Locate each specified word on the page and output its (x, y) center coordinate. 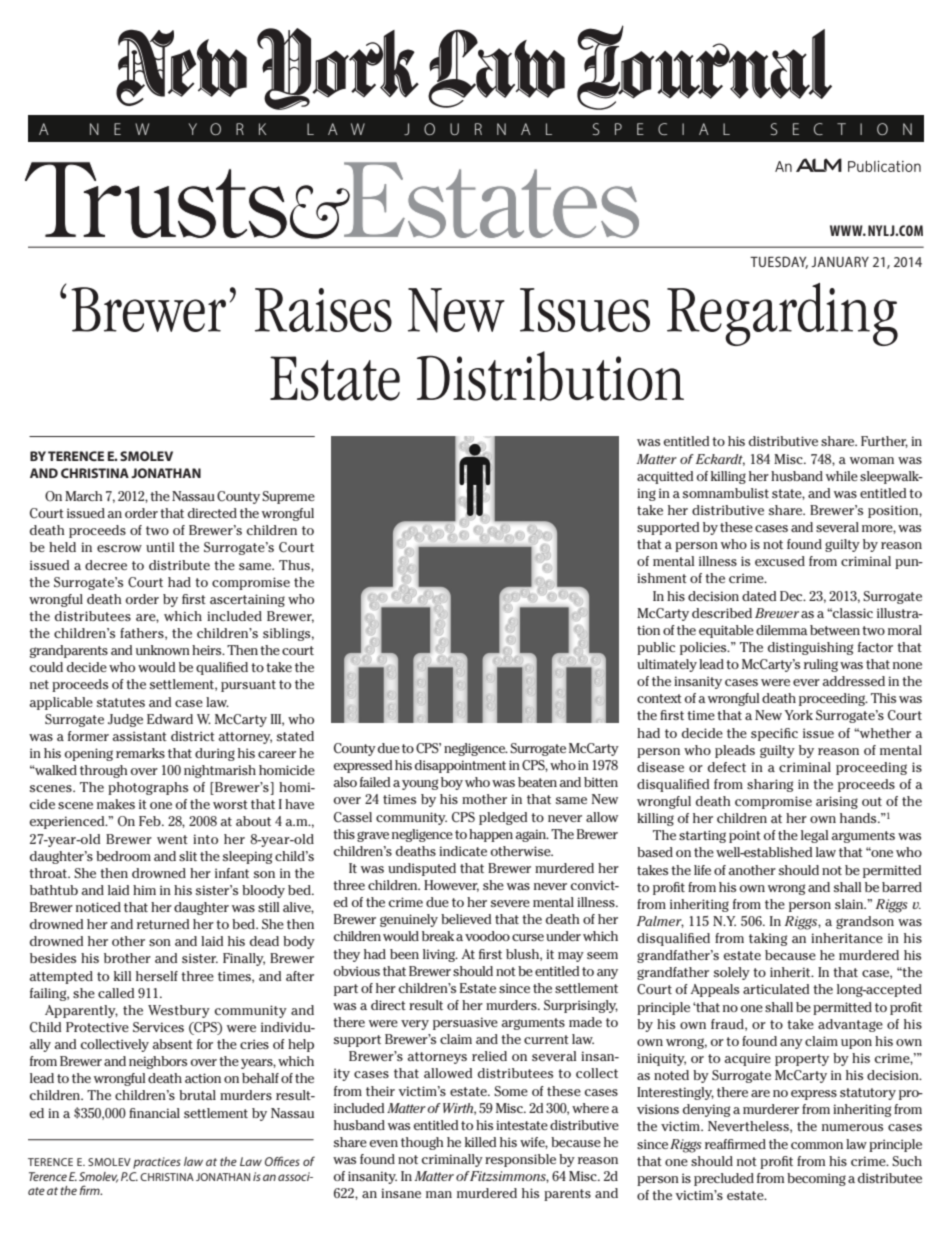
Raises (323, 310)
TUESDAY (779, 262)
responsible (520, 1160)
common (817, 1145)
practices (157, 1163)
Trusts (156, 200)
